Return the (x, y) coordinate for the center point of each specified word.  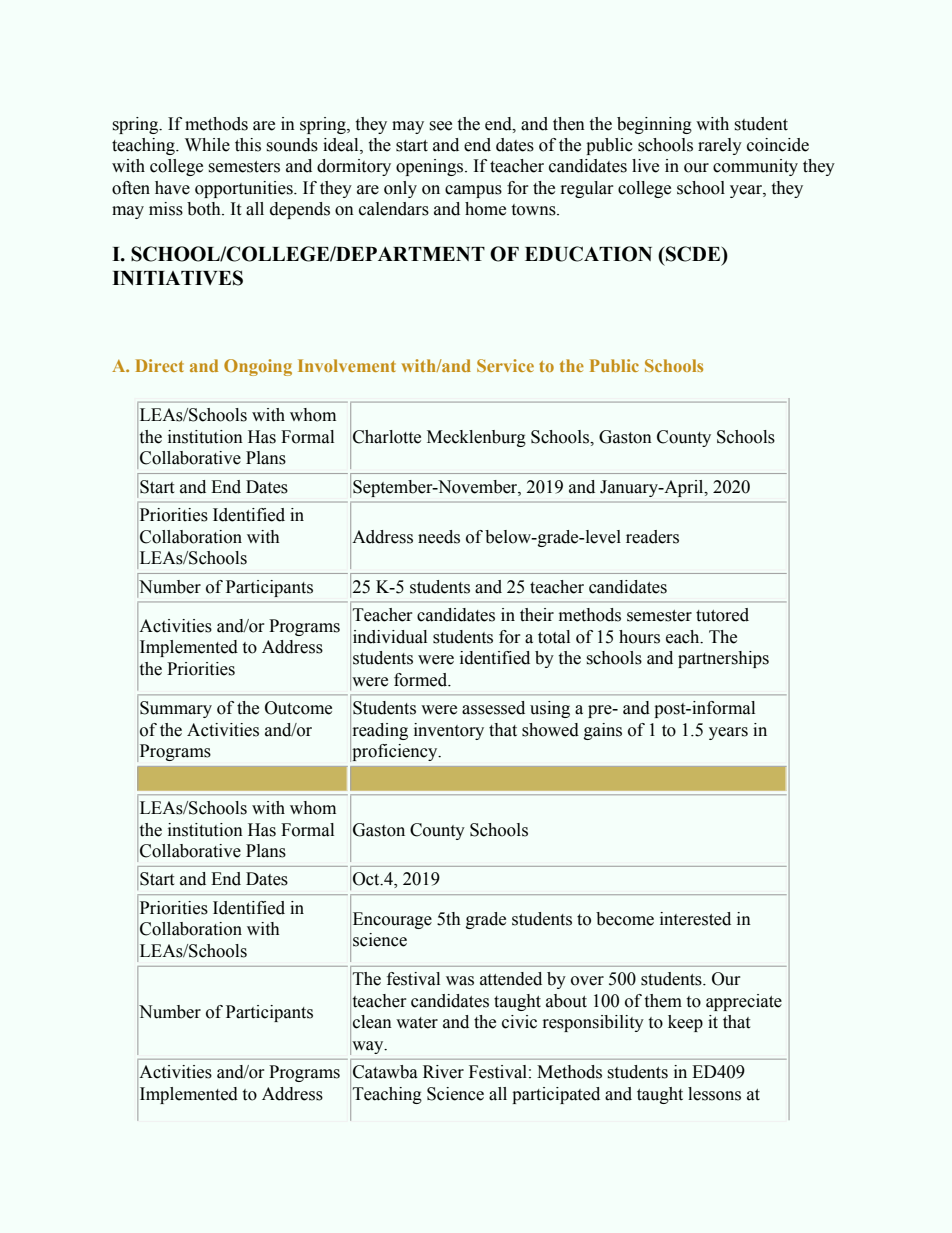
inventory (449, 731)
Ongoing (258, 367)
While (207, 145)
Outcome (298, 708)
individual (390, 637)
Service (505, 365)
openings (431, 167)
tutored (722, 615)
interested (695, 919)
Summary (176, 709)
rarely (720, 146)
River (443, 1072)
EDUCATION (588, 254)
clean (372, 1022)
